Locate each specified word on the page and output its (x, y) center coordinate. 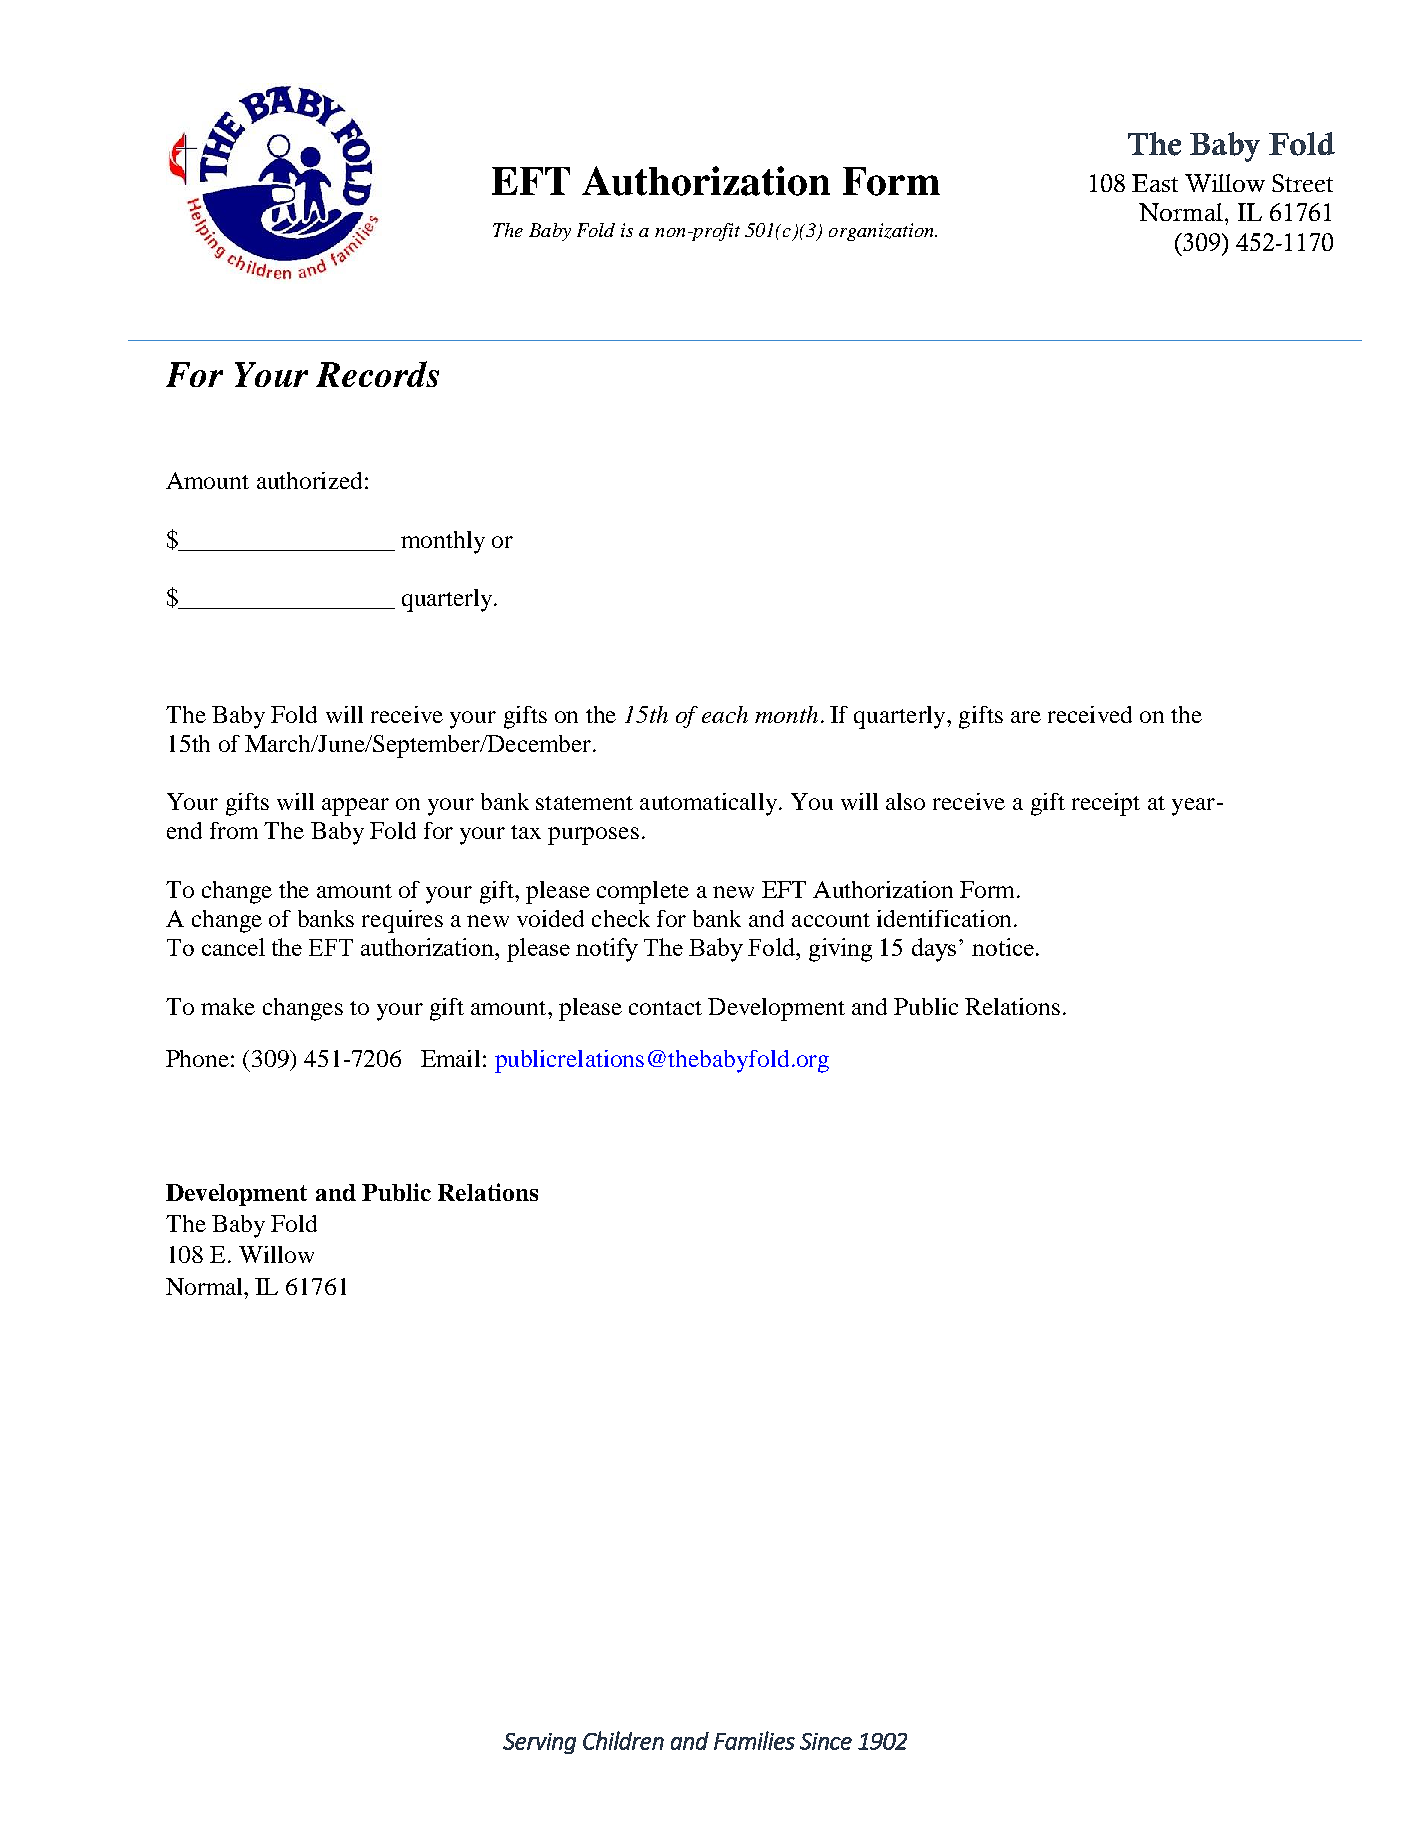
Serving (539, 1743)
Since (826, 1741)
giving (840, 950)
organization (882, 232)
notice (1003, 947)
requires (402, 921)
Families (754, 1740)
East (1155, 183)
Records (377, 374)
